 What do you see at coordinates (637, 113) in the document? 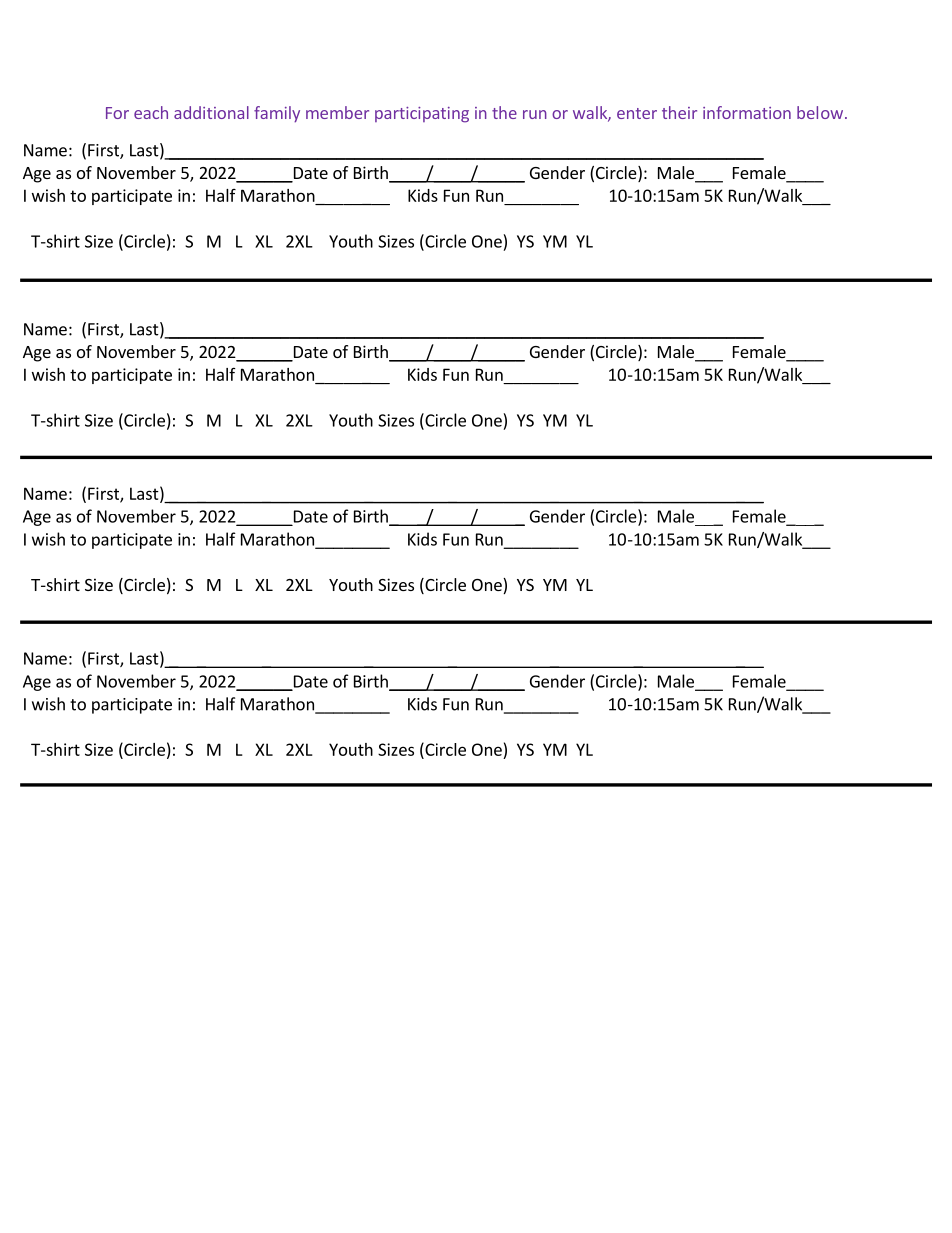
I see `enter` at bounding box center [637, 113].
